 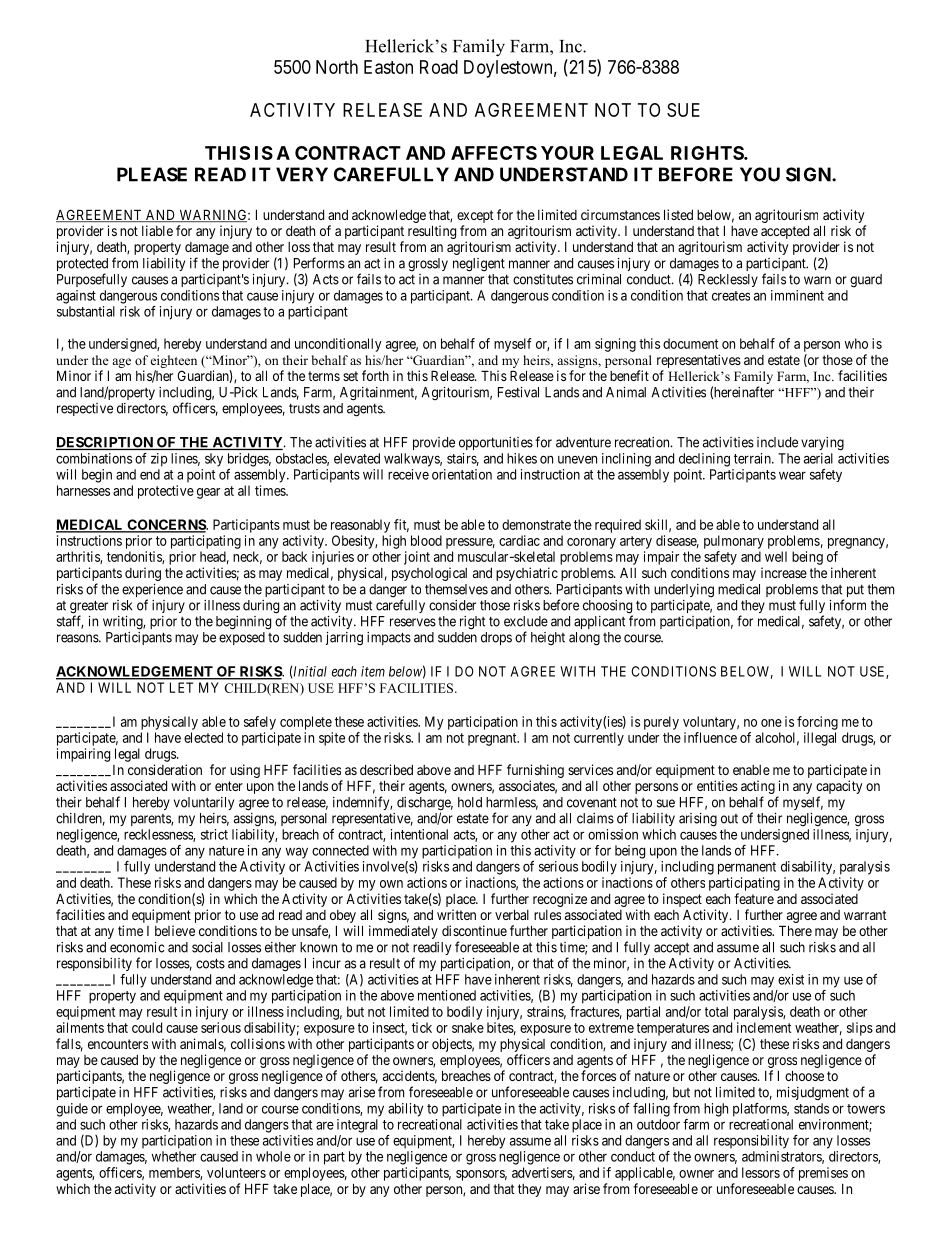 I want to click on PLEASE, so click(x=152, y=174).
